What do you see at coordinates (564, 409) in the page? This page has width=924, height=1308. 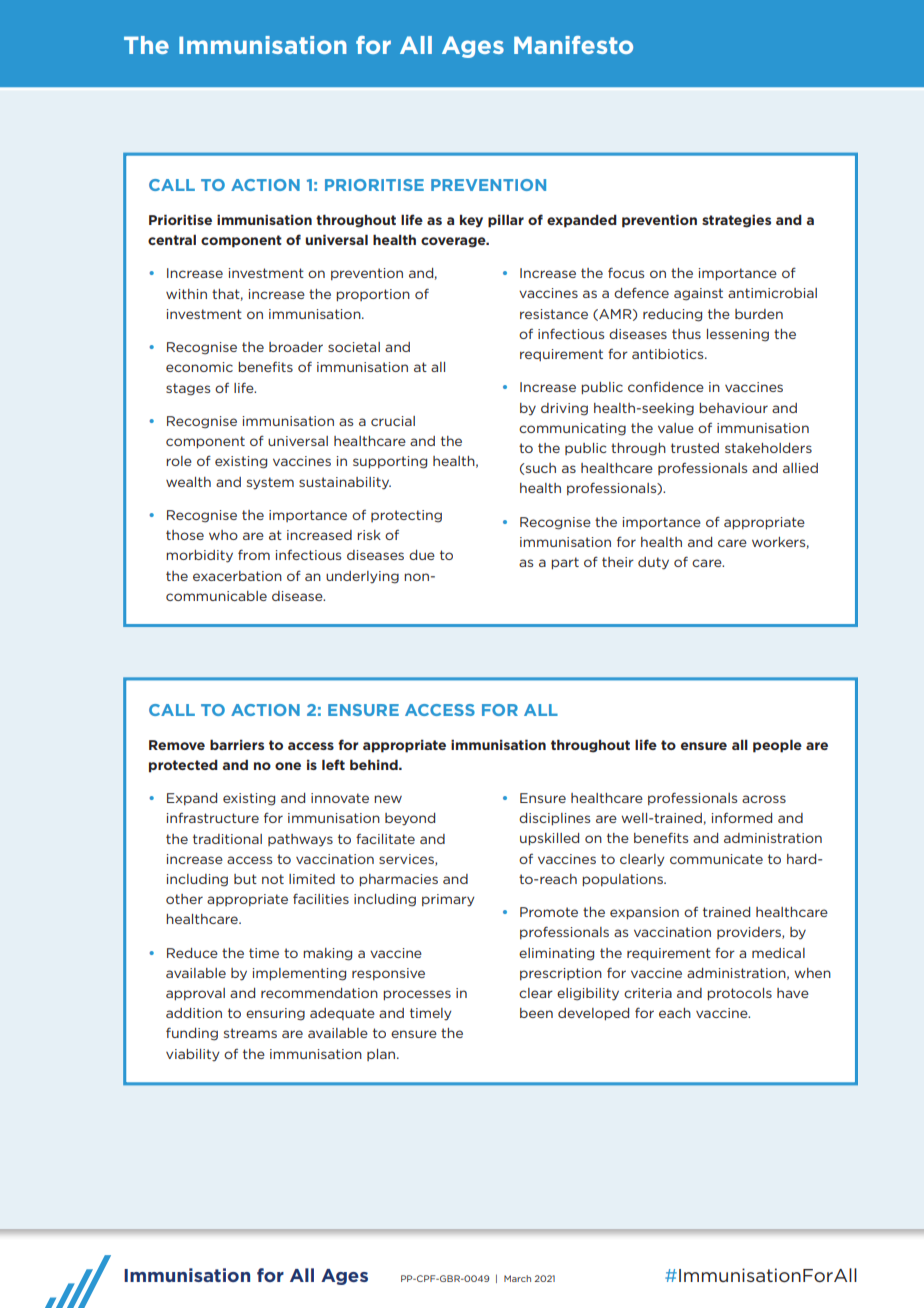 I see `driving` at bounding box center [564, 409].
